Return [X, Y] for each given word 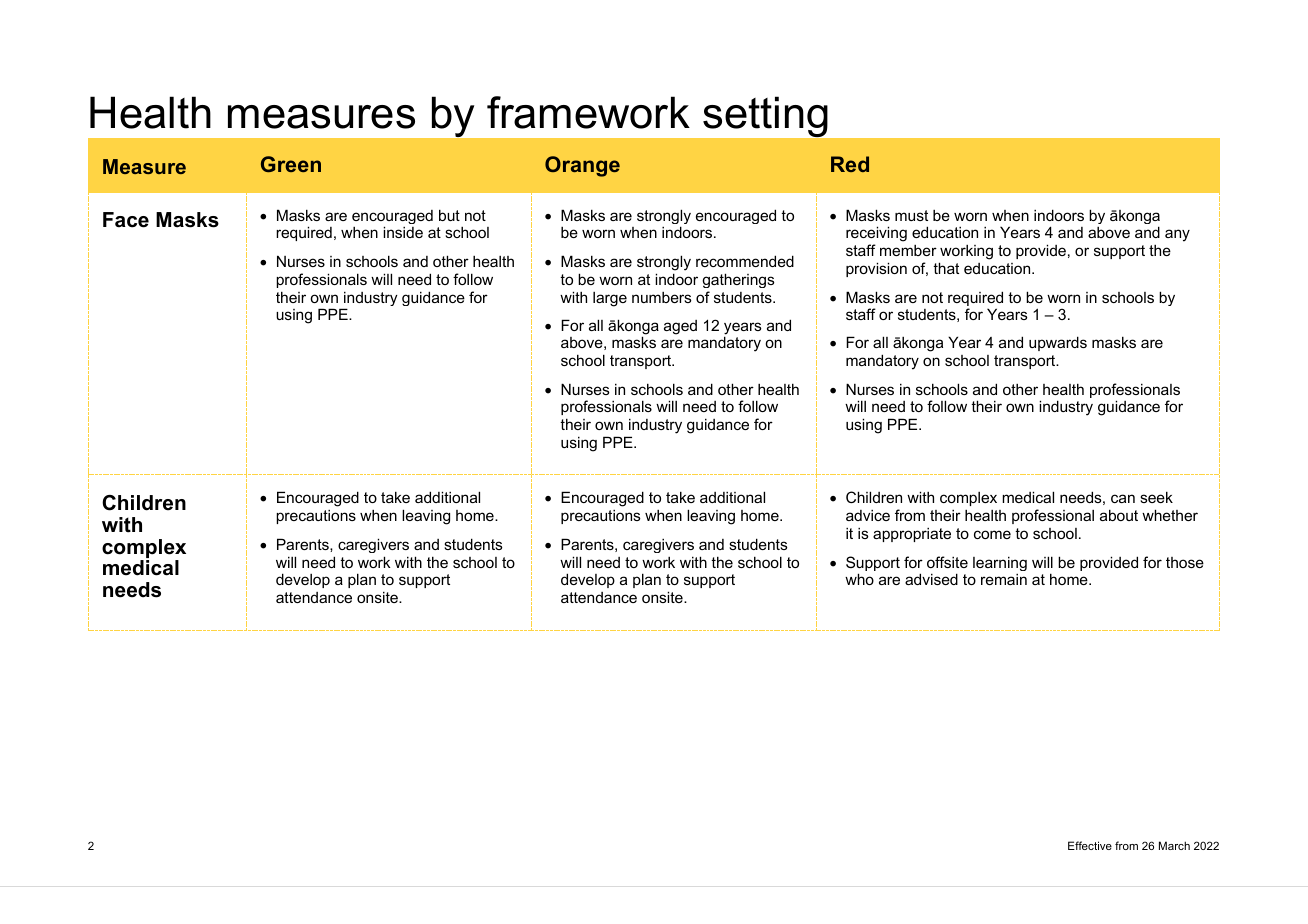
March [1174, 845]
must [911, 215]
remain [1004, 579]
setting [765, 117]
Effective [1090, 845]
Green [291, 164]
